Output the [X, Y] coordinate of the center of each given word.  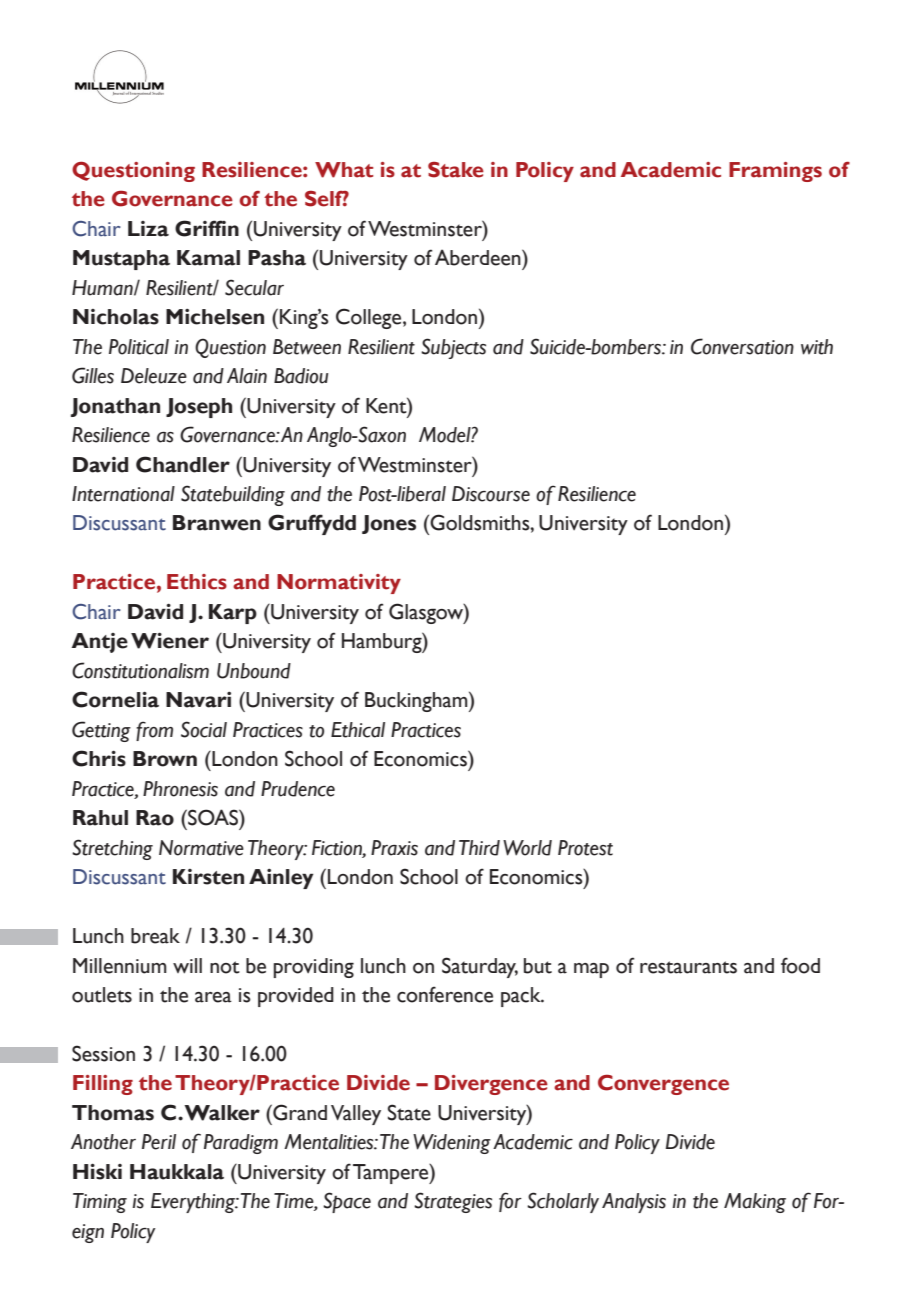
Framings [775, 172]
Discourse [491, 494]
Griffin [207, 228]
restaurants [688, 967]
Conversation [742, 346]
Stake [456, 170]
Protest [585, 848]
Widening [452, 1144]
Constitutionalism [140, 670]
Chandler [183, 464]
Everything [194, 1203]
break [155, 936]
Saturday [480, 967]
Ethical [358, 730]
